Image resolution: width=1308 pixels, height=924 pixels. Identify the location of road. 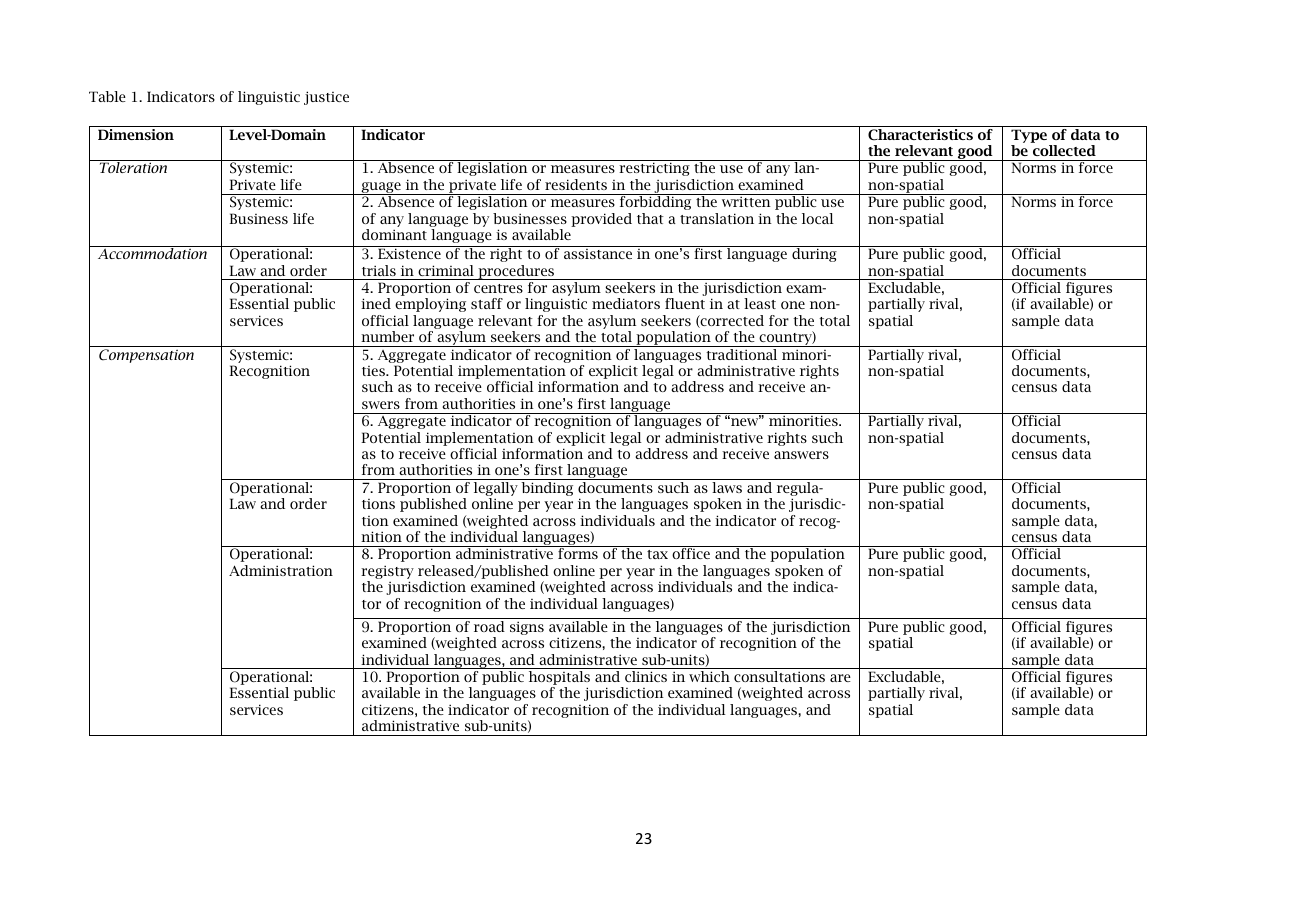
(489, 626).
